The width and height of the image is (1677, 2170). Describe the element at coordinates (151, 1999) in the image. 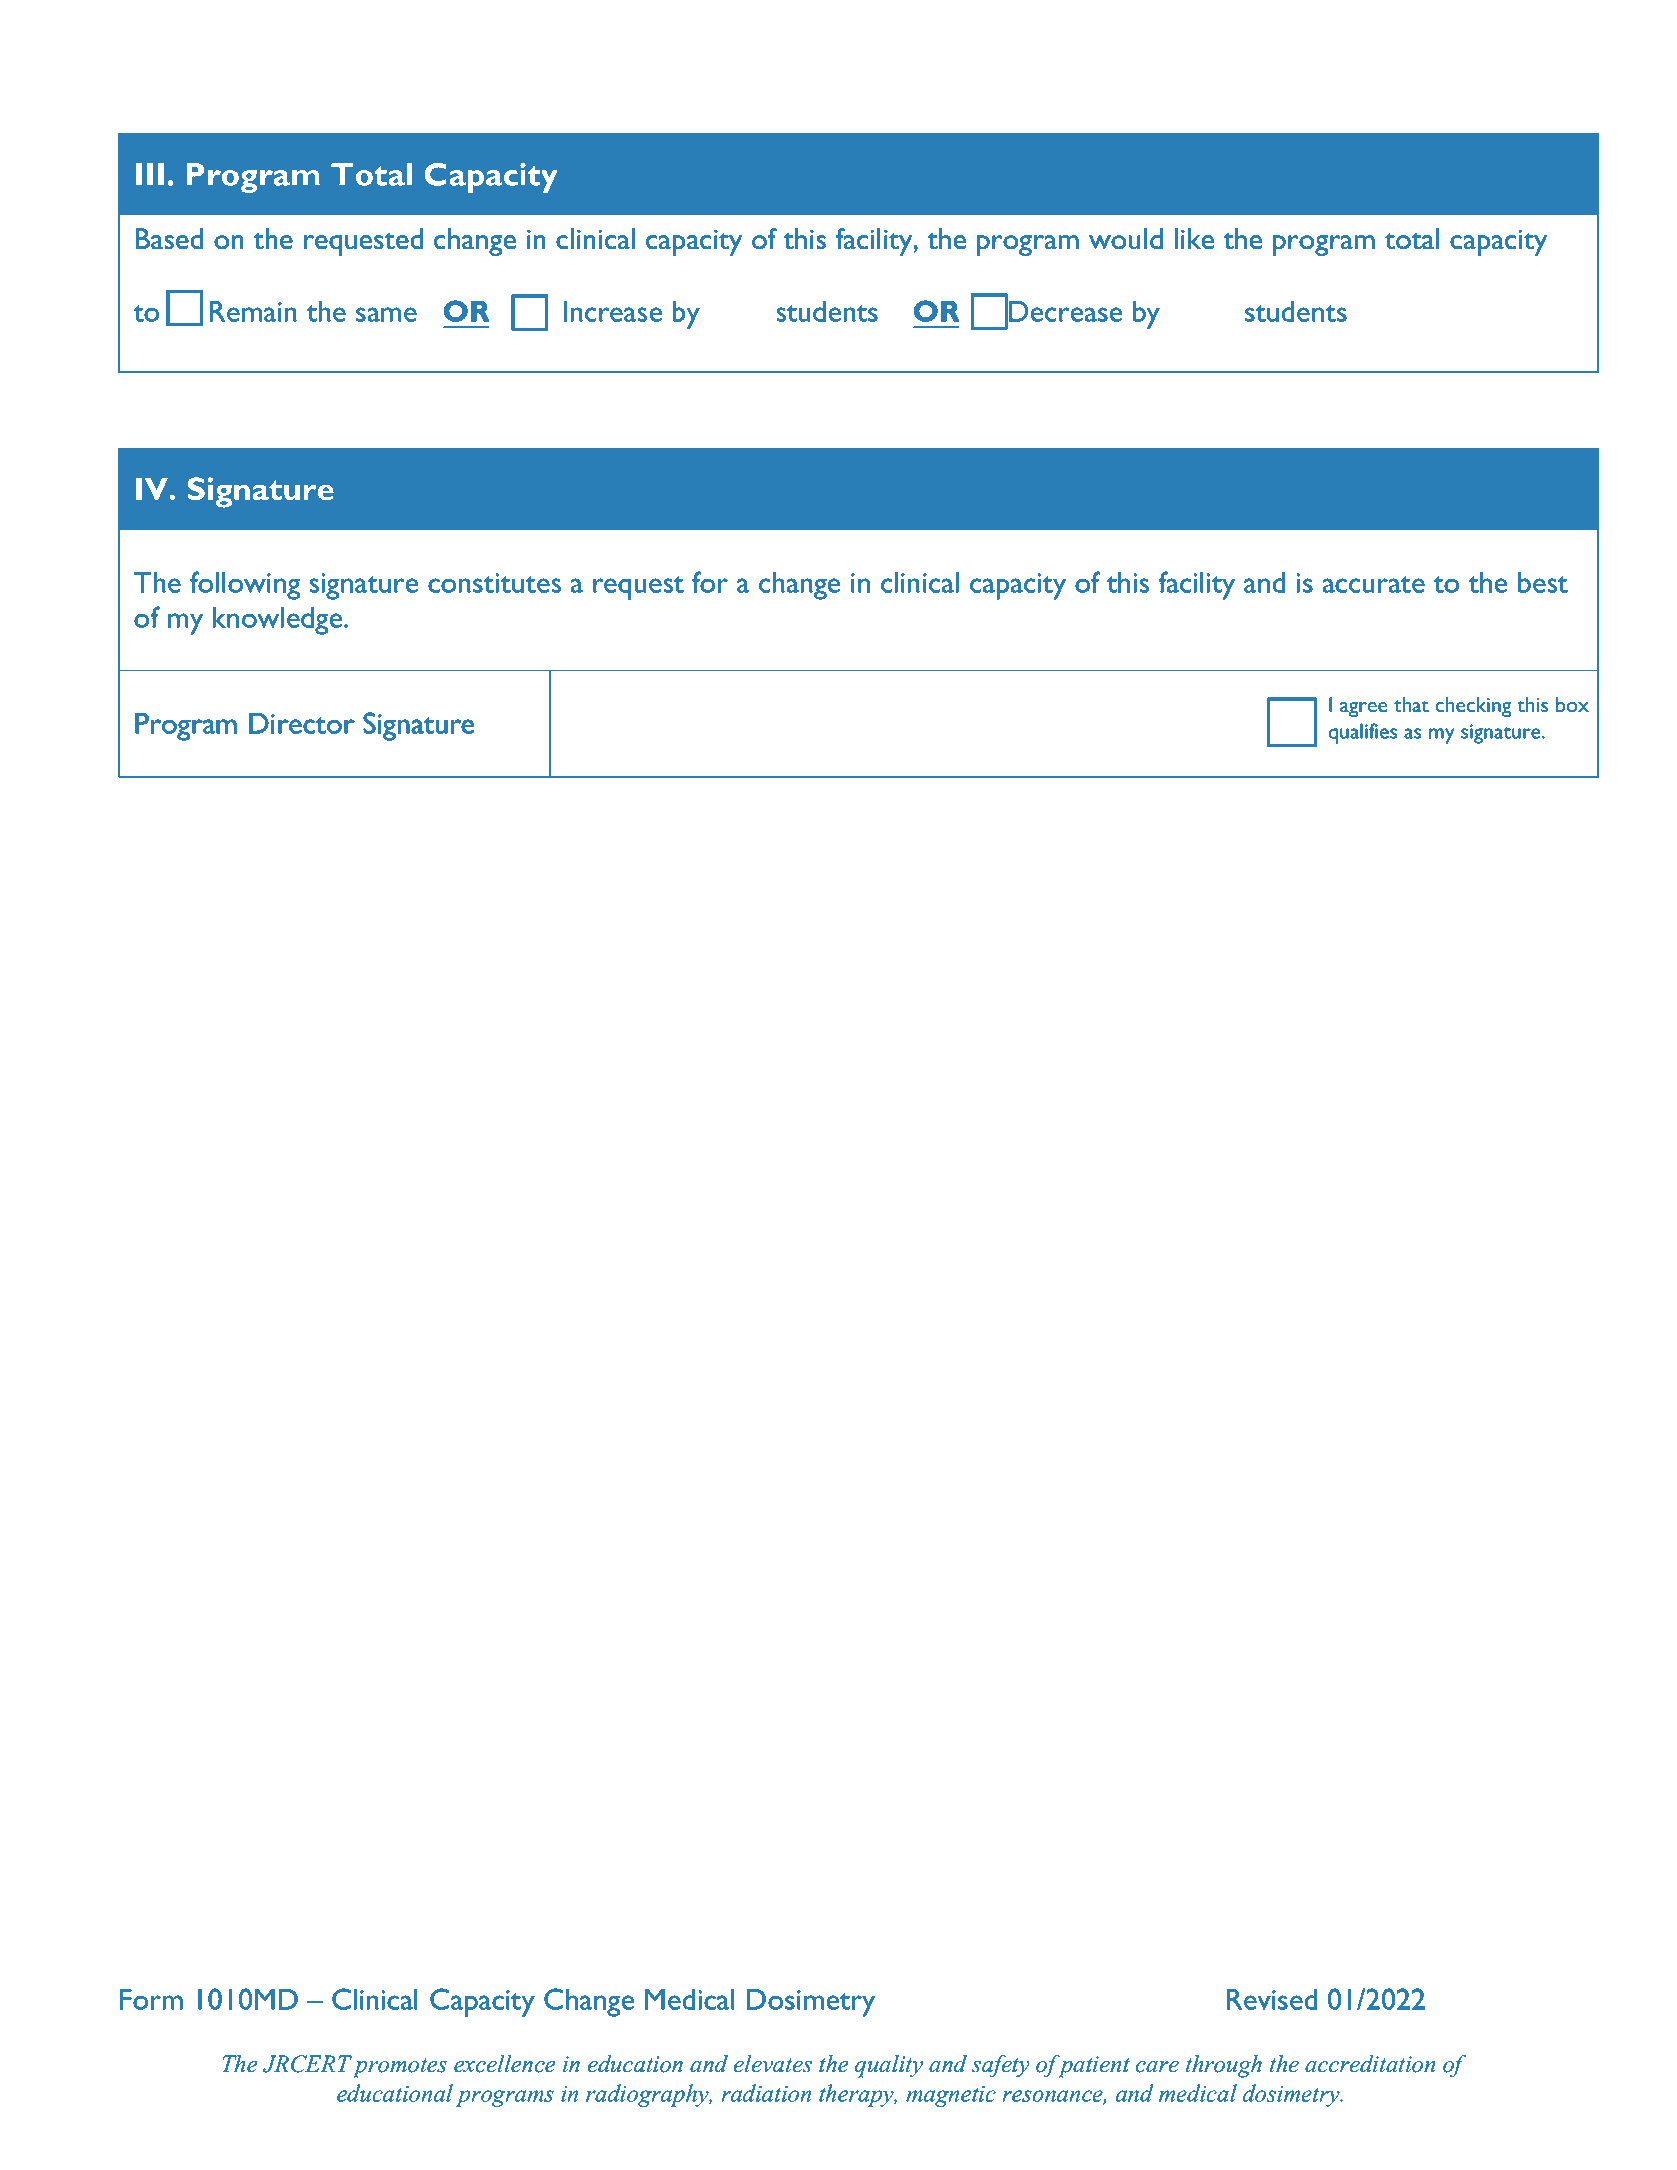

I see `Form` at that location.
